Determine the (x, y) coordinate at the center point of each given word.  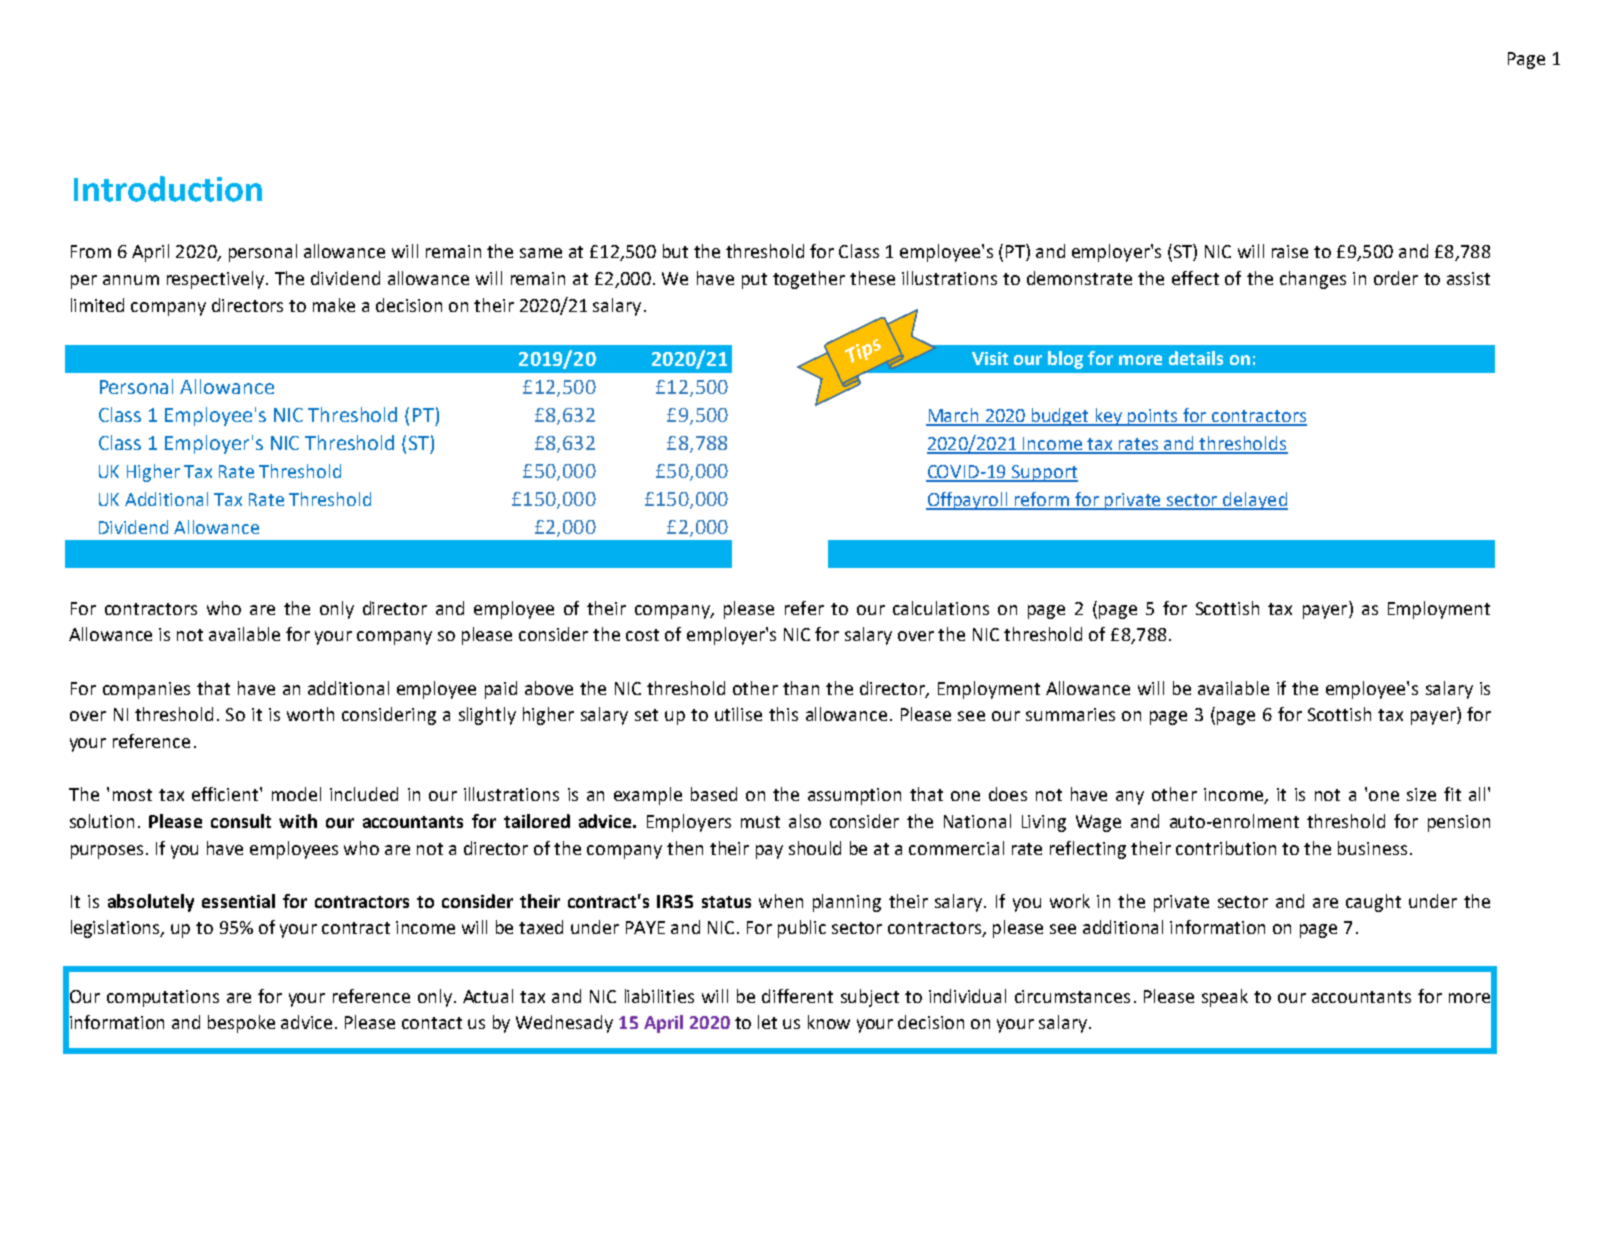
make (334, 305)
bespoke (241, 1024)
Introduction (168, 189)
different (797, 996)
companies (146, 690)
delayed (1255, 501)
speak (1225, 998)
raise (1290, 251)
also (805, 821)
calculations (941, 608)
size (1421, 794)
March (953, 416)
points (1153, 417)
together (809, 280)
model (296, 794)
